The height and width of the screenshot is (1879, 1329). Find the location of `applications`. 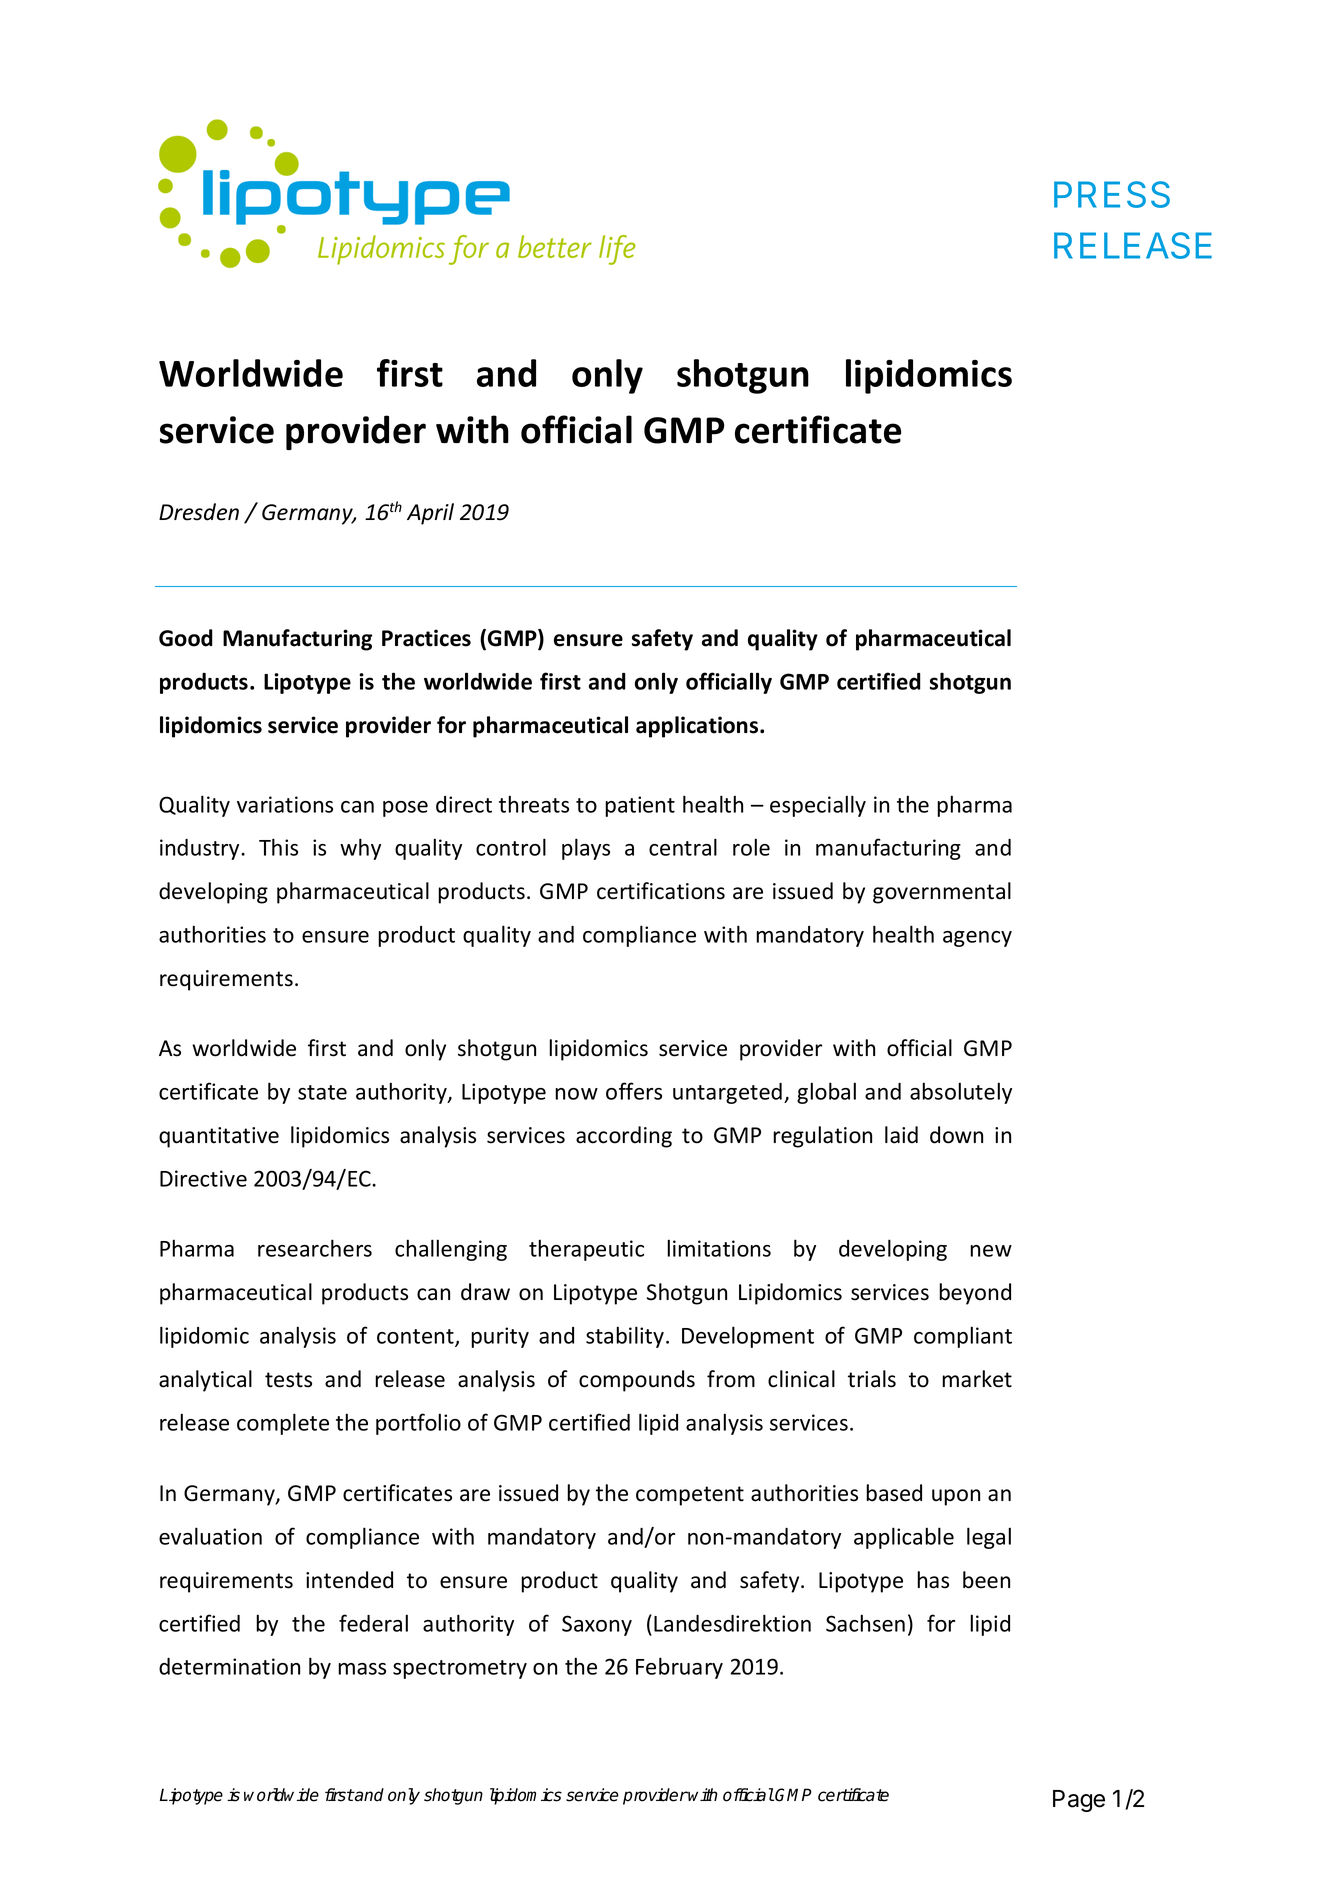

applications is located at coordinates (698, 727).
